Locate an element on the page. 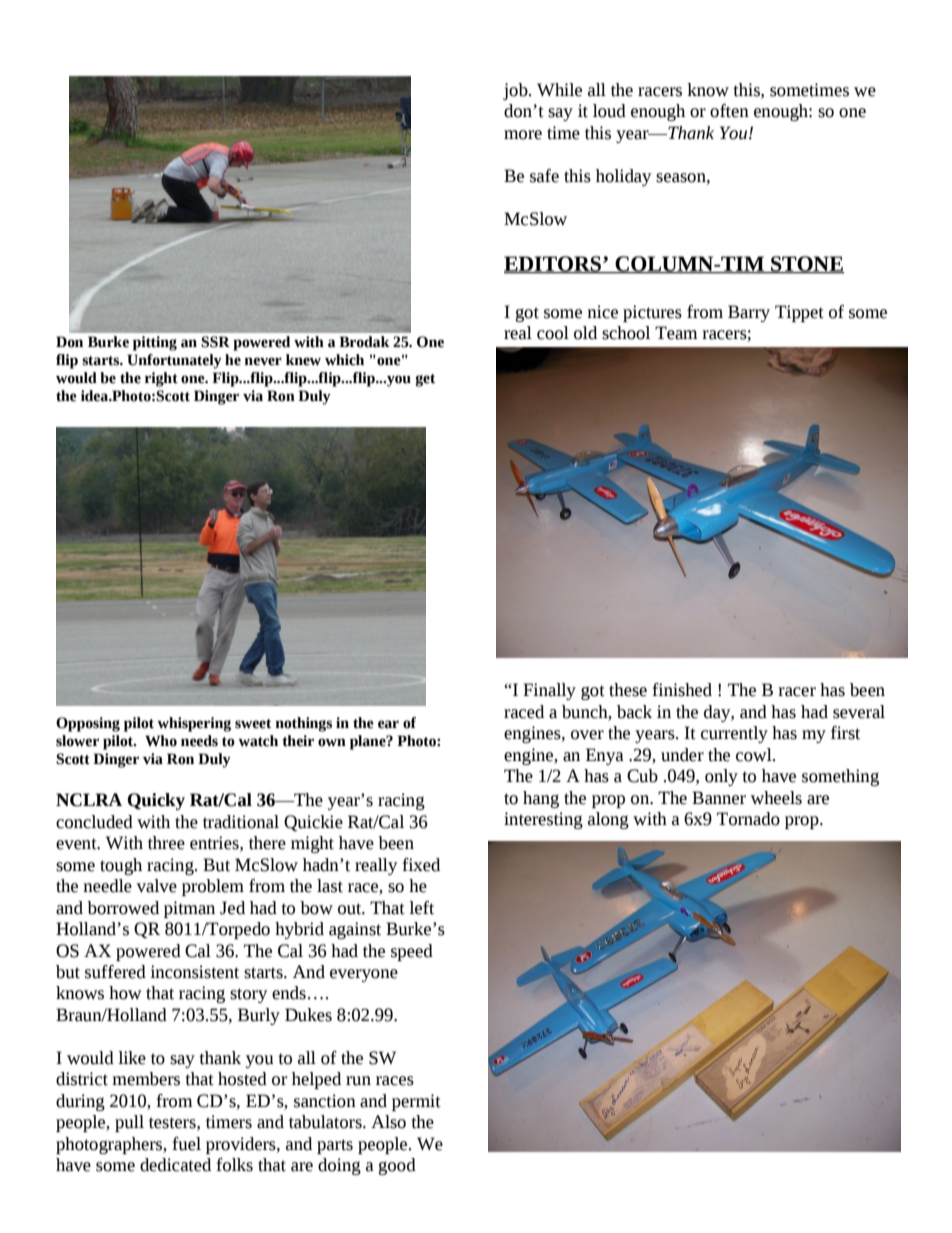 Image resolution: width=952 pixels, height=1233 pixels. SSR is located at coordinates (215, 342).
